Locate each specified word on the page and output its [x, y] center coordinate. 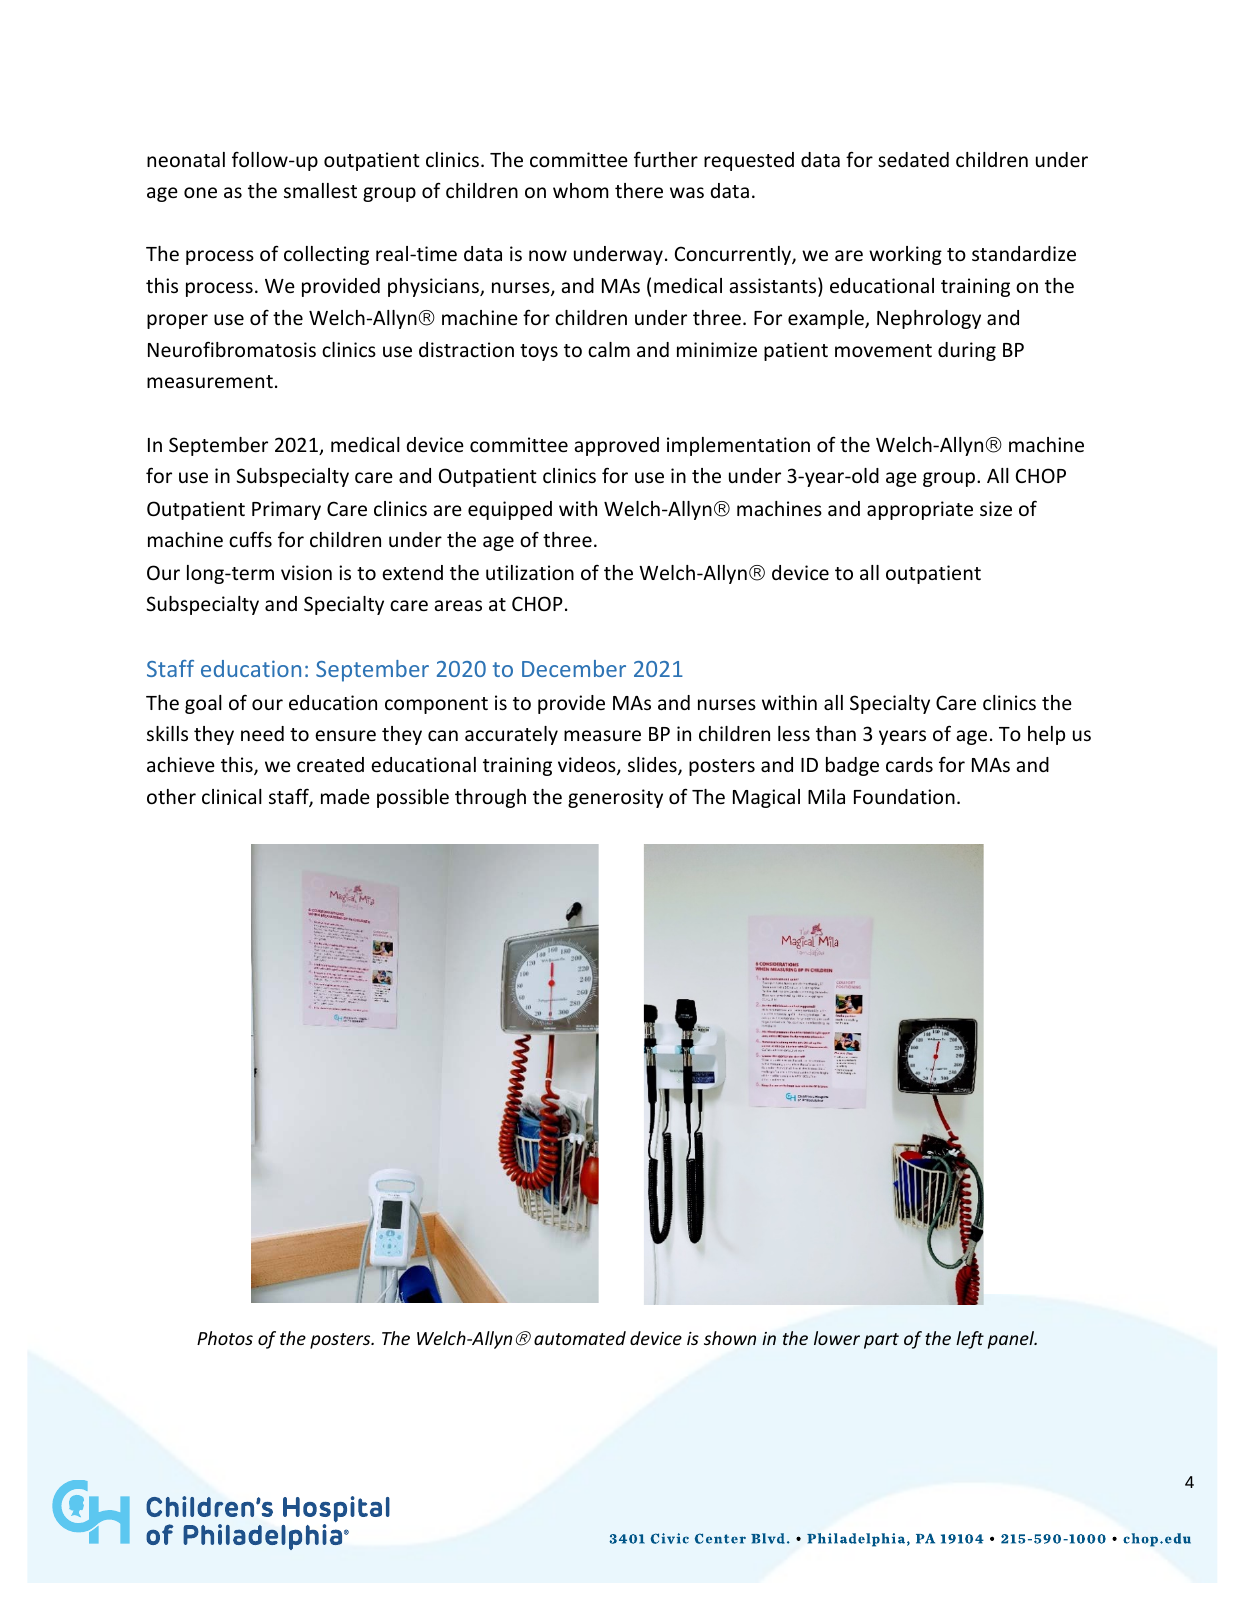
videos [588, 766]
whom [581, 190]
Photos [225, 1338]
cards [909, 764]
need [262, 733]
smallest [320, 190]
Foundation [904, 796]
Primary [286, 510]
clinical [232, 796]
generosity [615, 798]
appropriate [920, 510]
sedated [913, 159]
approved [616, 446]
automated [580, 1338]
